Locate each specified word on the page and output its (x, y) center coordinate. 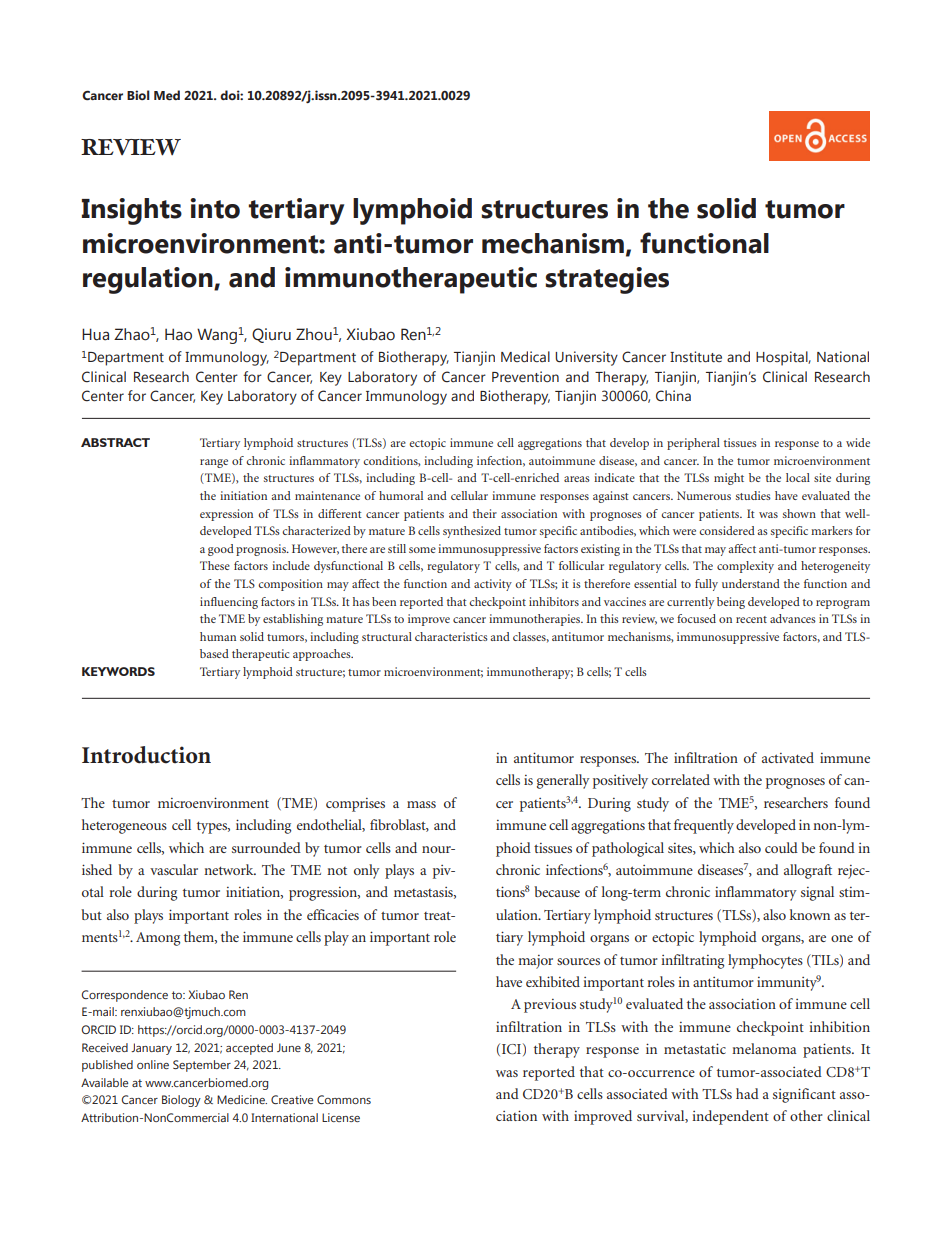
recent (751, 619)
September (202, 1066)
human (218, 636)
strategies (607, 280)
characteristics (451, 636)
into (215, 208)
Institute (696, 356)
